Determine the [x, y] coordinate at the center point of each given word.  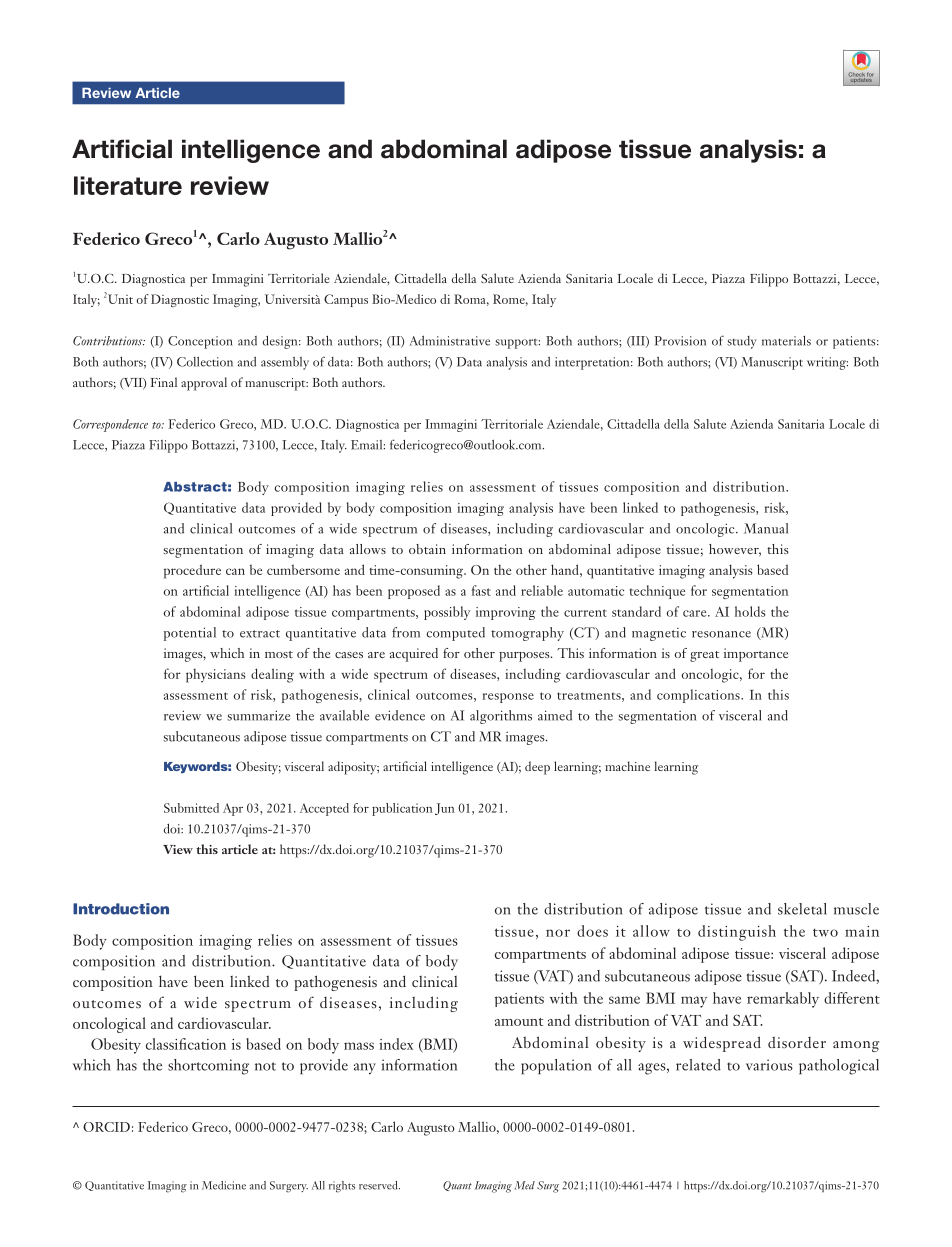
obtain [427, 549]
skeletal [802, 909]
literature [128, 185]
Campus [346, 300]
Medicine [224, 1185]
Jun [444, 809]
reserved [379, 1185]
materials [786, 341]
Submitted [191, 808]
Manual [766, 528]
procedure [192, 571]
